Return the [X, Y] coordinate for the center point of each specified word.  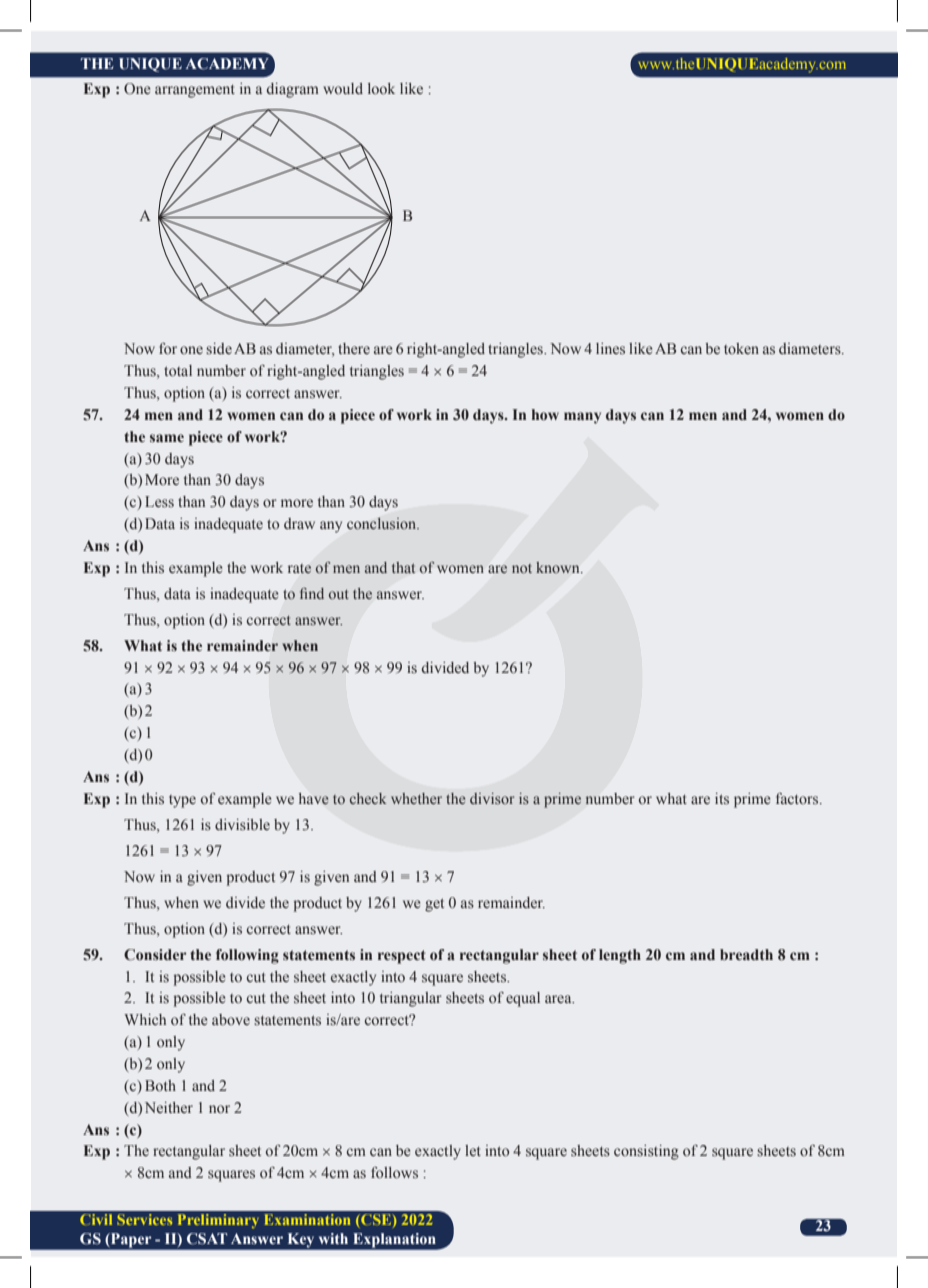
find [312, 593]
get [434, 905]
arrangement [195, 91]
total [178, 370]
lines [610, 349]
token [741, 348]
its [722, 799]
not [522, 568]
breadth [746, 954]
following [247, 956]
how [545, 415]
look [381, 88]
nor [219, 1109]
